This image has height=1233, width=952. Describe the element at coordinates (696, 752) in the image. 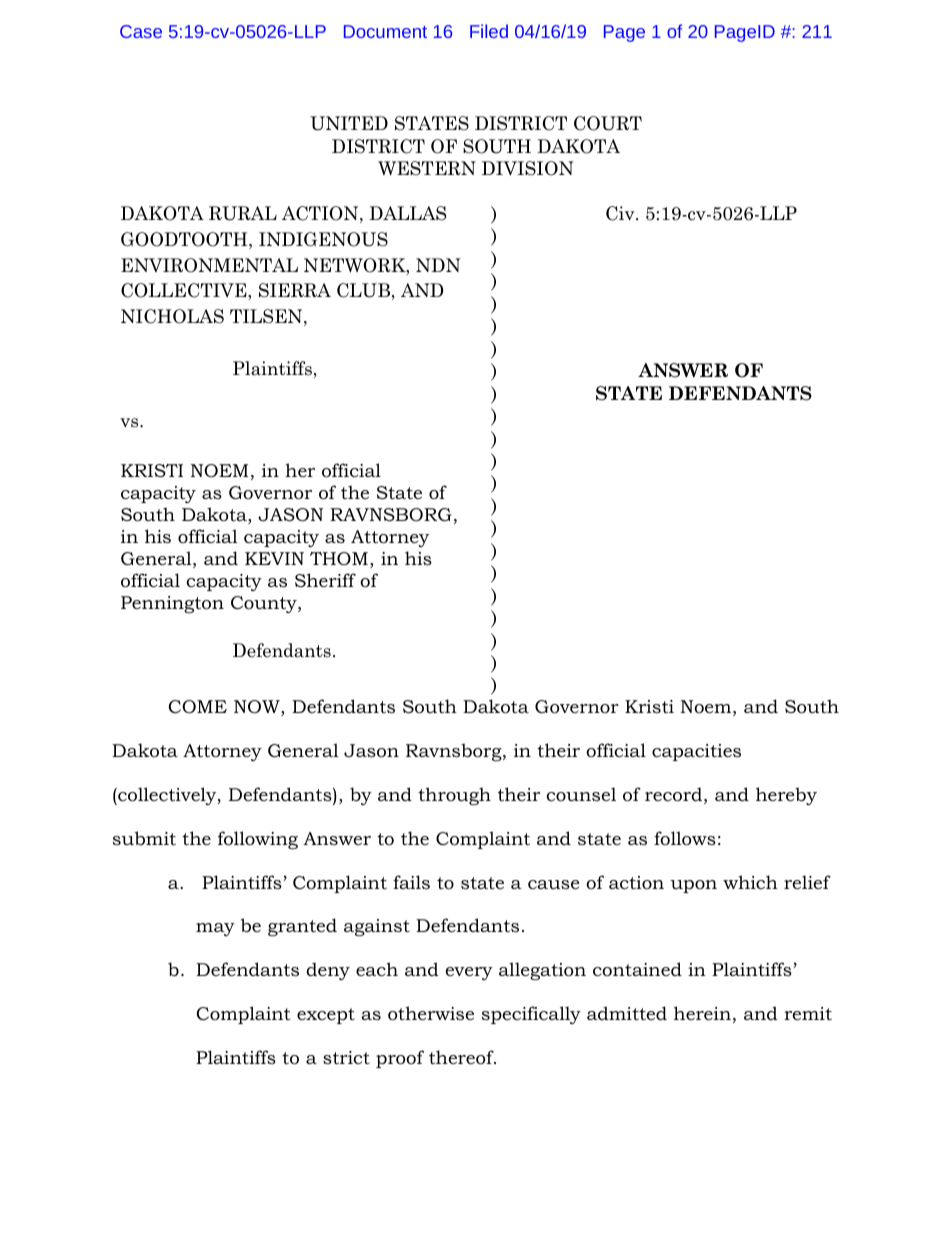

I see `capacities` at that location.
